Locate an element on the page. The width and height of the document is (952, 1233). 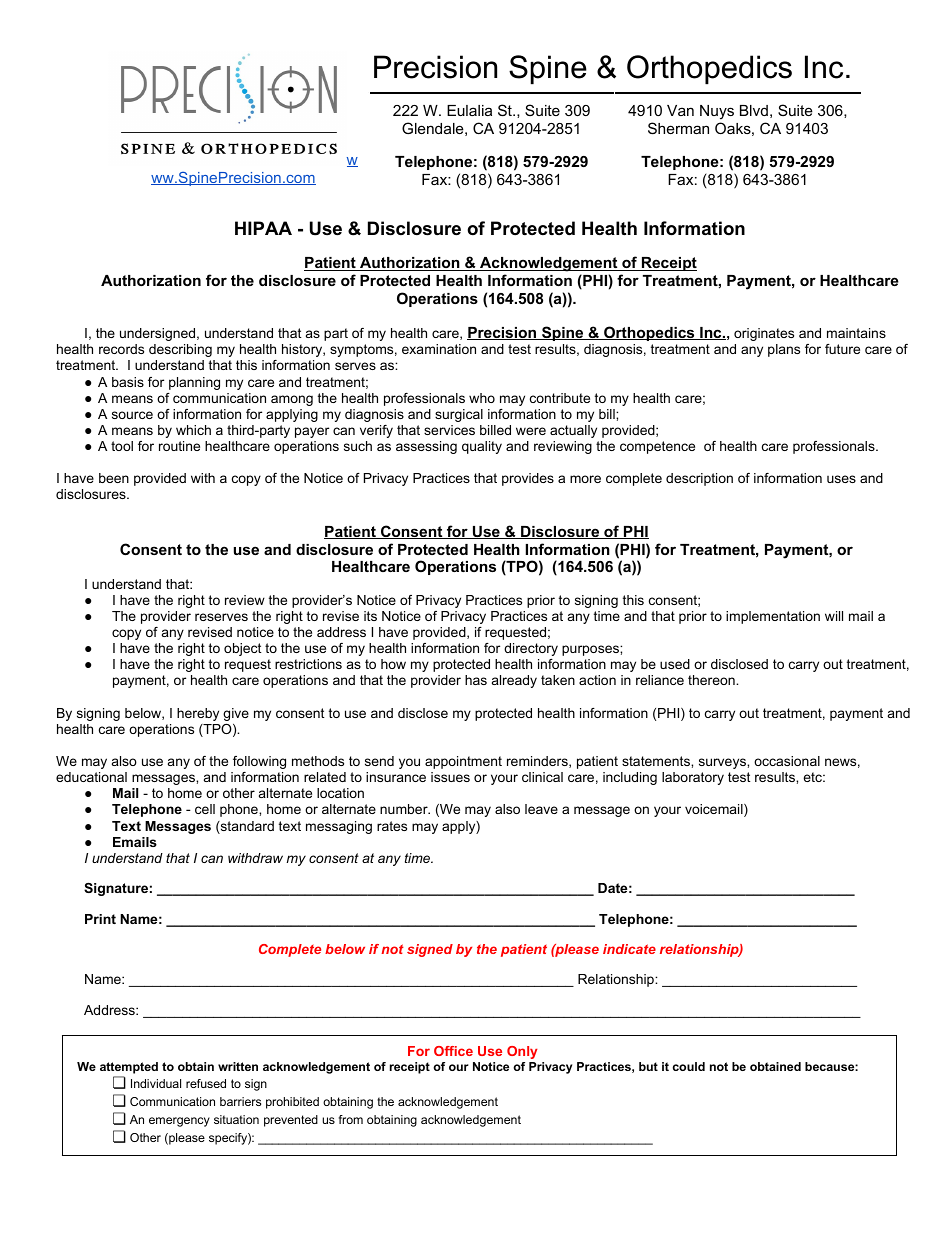
been is located at coordinates (114, 478).
